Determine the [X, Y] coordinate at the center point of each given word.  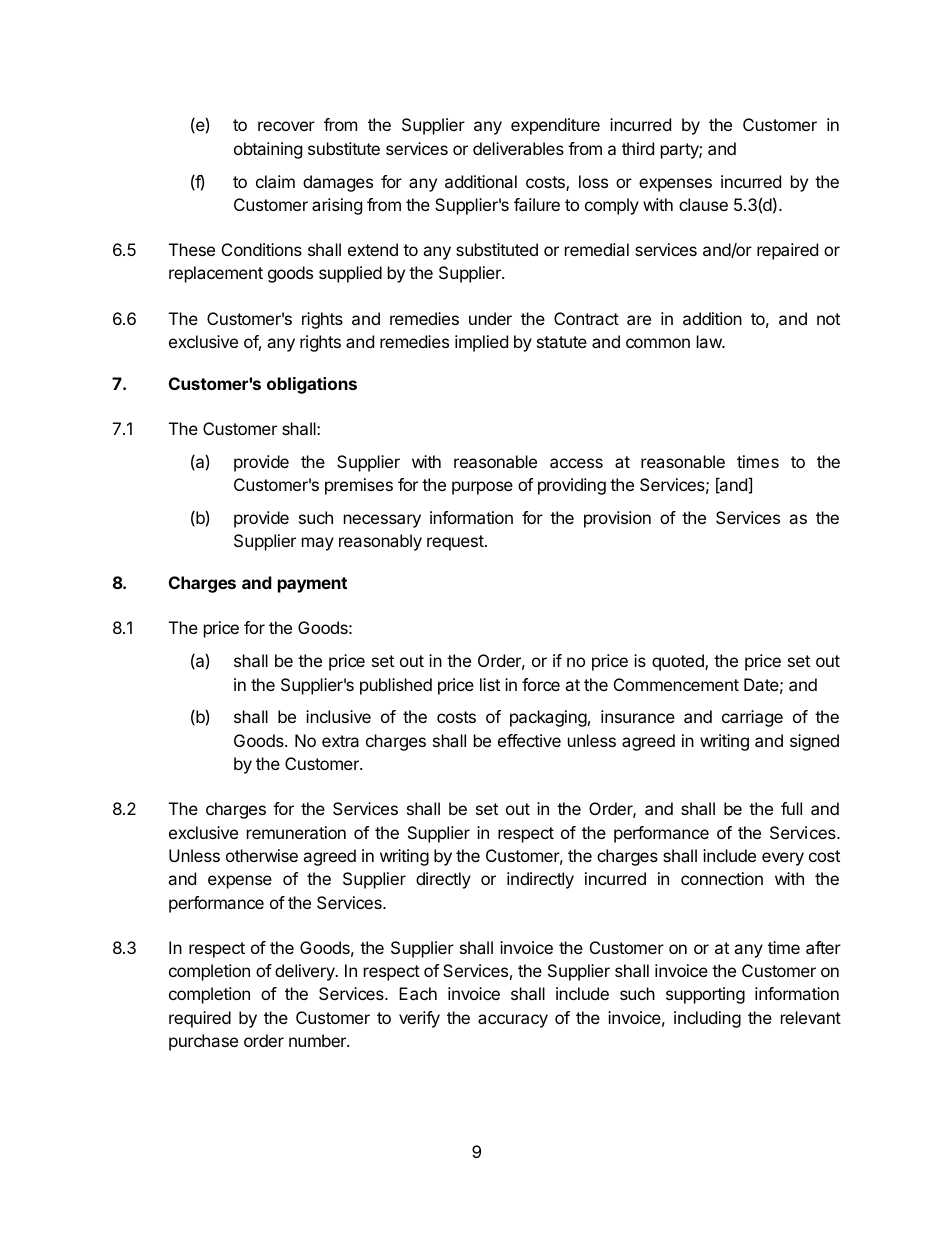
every [783, 859]
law [710, 341]
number [318, 1040]
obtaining [268, 150]
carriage [752, 718]
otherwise [262, 855]
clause [703, 204]
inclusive [338, 716]
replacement [216, 274]
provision [617, 519]
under [490, 318]
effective [529, 740]
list [490, 684]
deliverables [518, 148]
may [318, 544]
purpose [482, 488]
